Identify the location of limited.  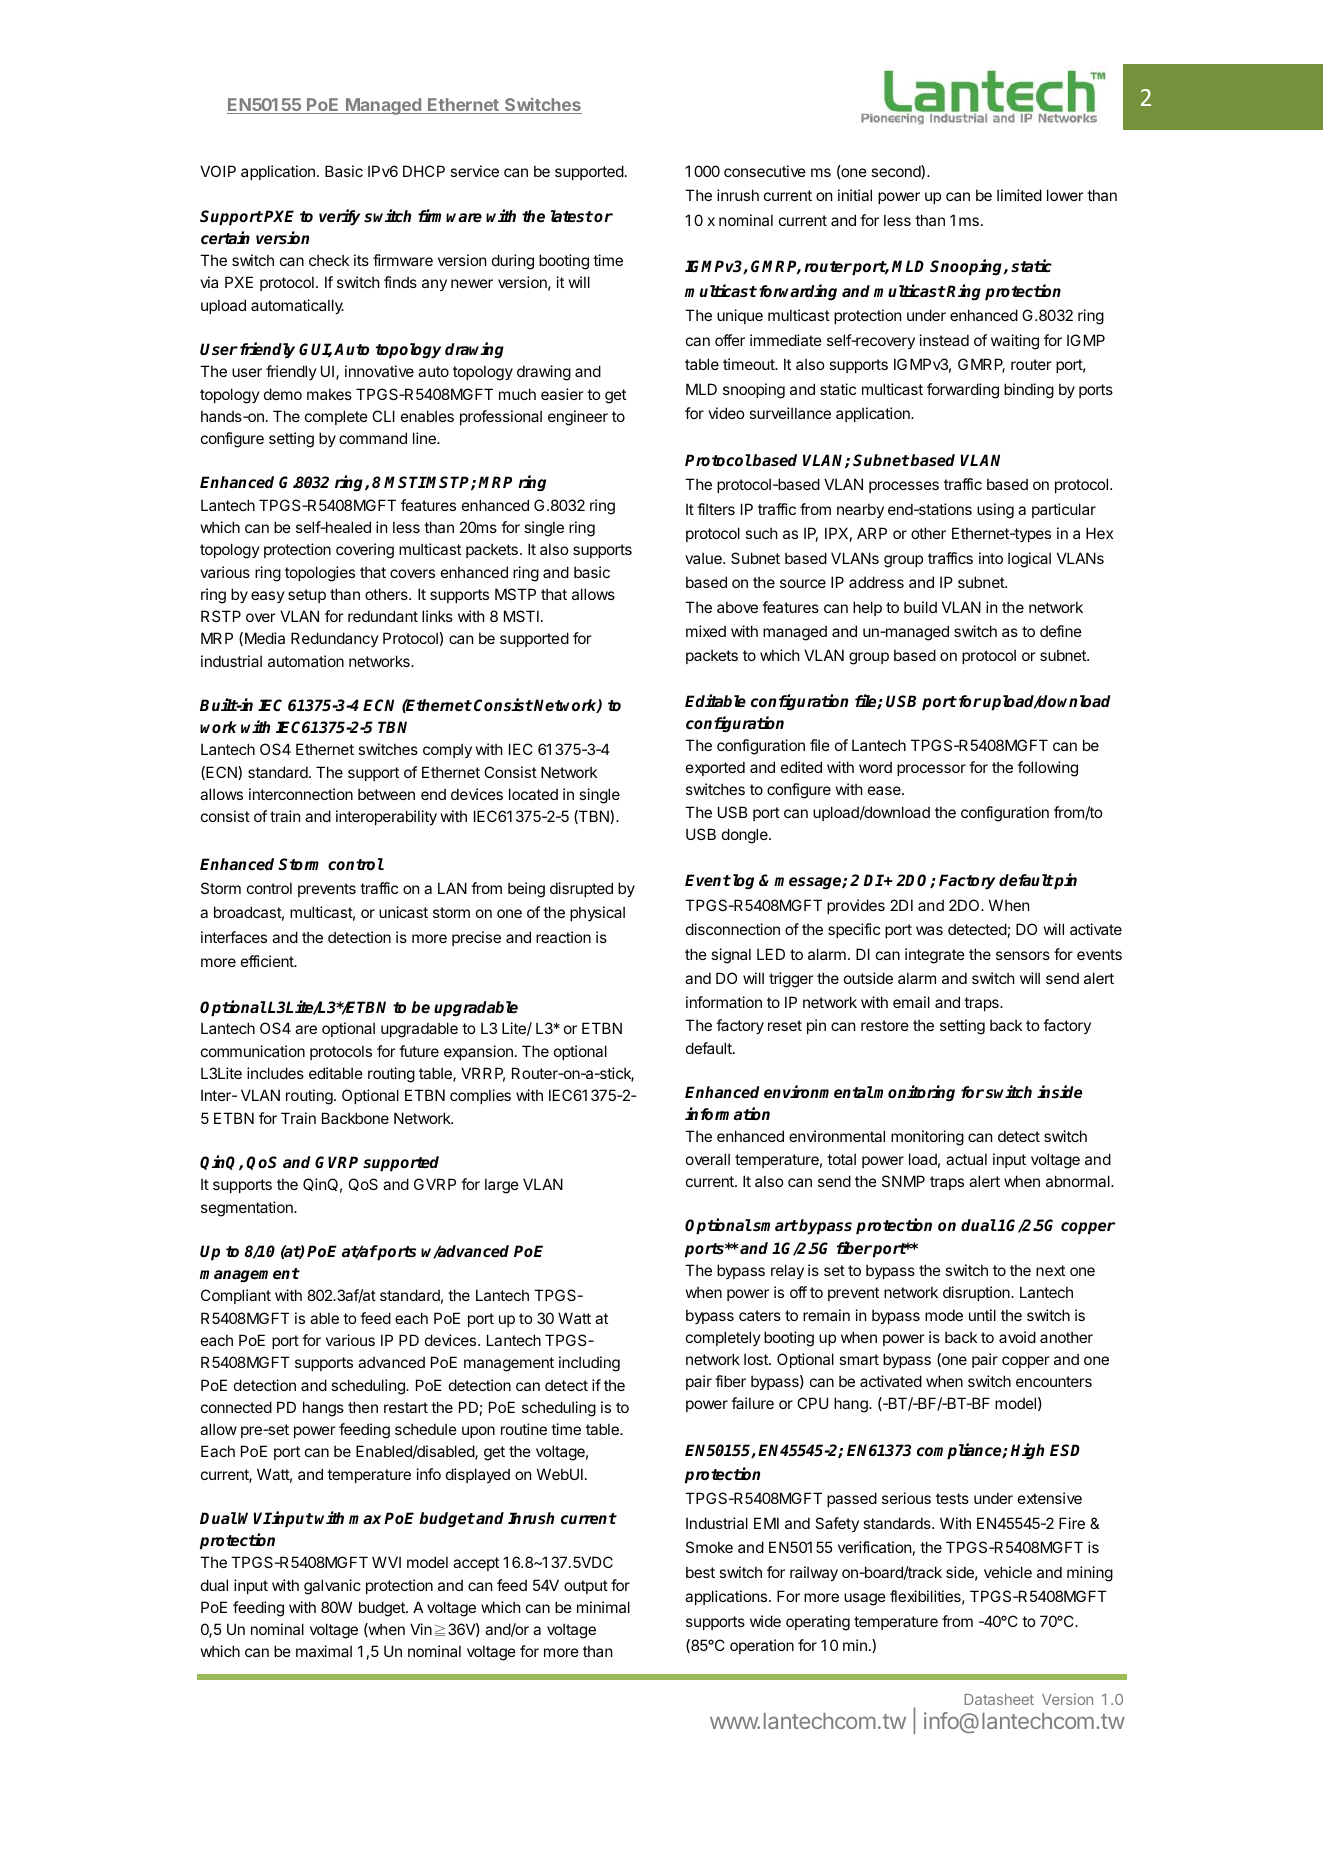
(1019, 195).
